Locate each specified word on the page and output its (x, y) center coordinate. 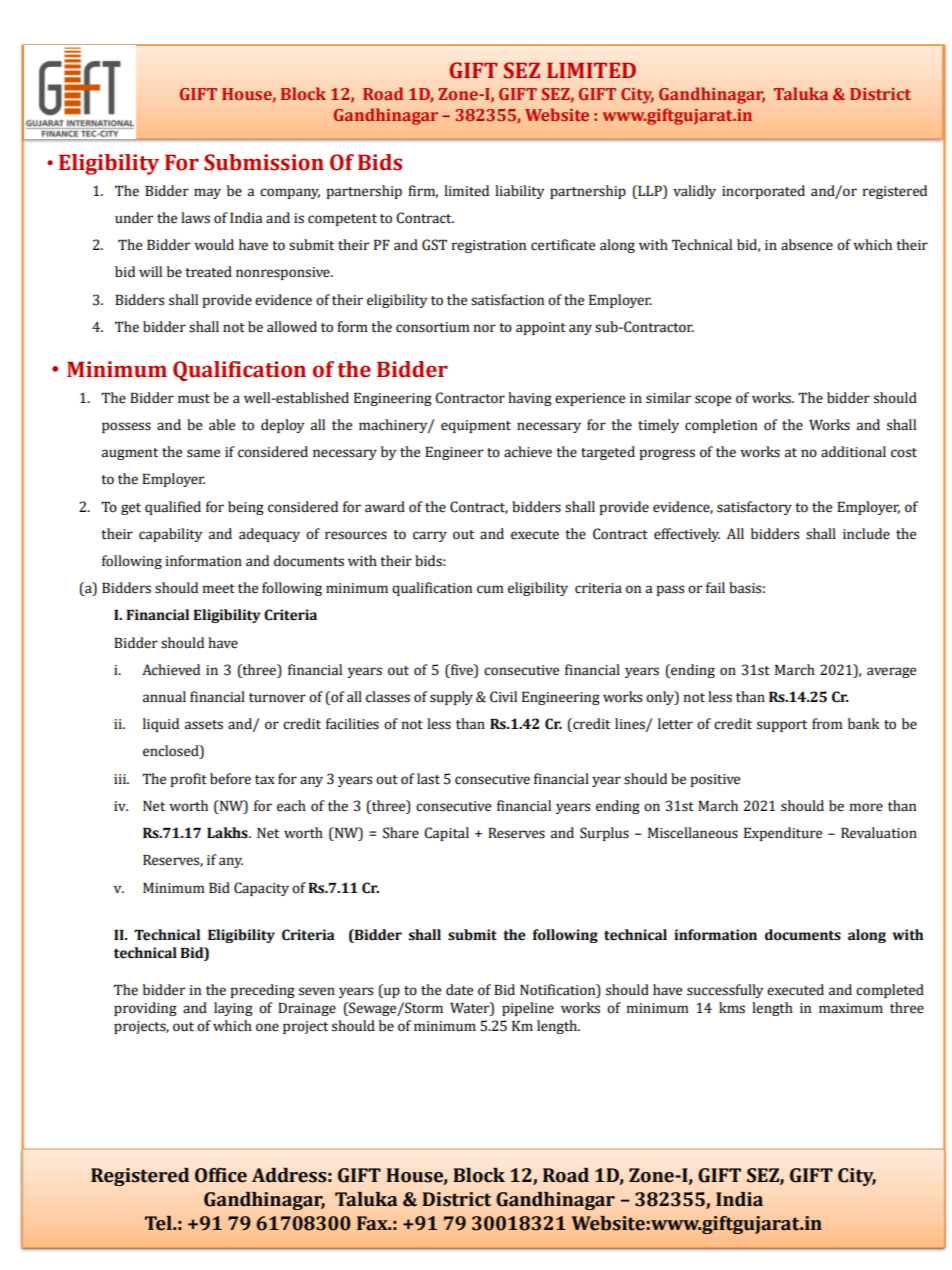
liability (519, 192)
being (246, 508)
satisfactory (754, 508)
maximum (851, 1008)
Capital (446, 834)
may (207, 193)
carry (430, 536)
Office (221, 1175)
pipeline (528, 1009)
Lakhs (228, 833)
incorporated (763, 192)
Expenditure (783, 834)
